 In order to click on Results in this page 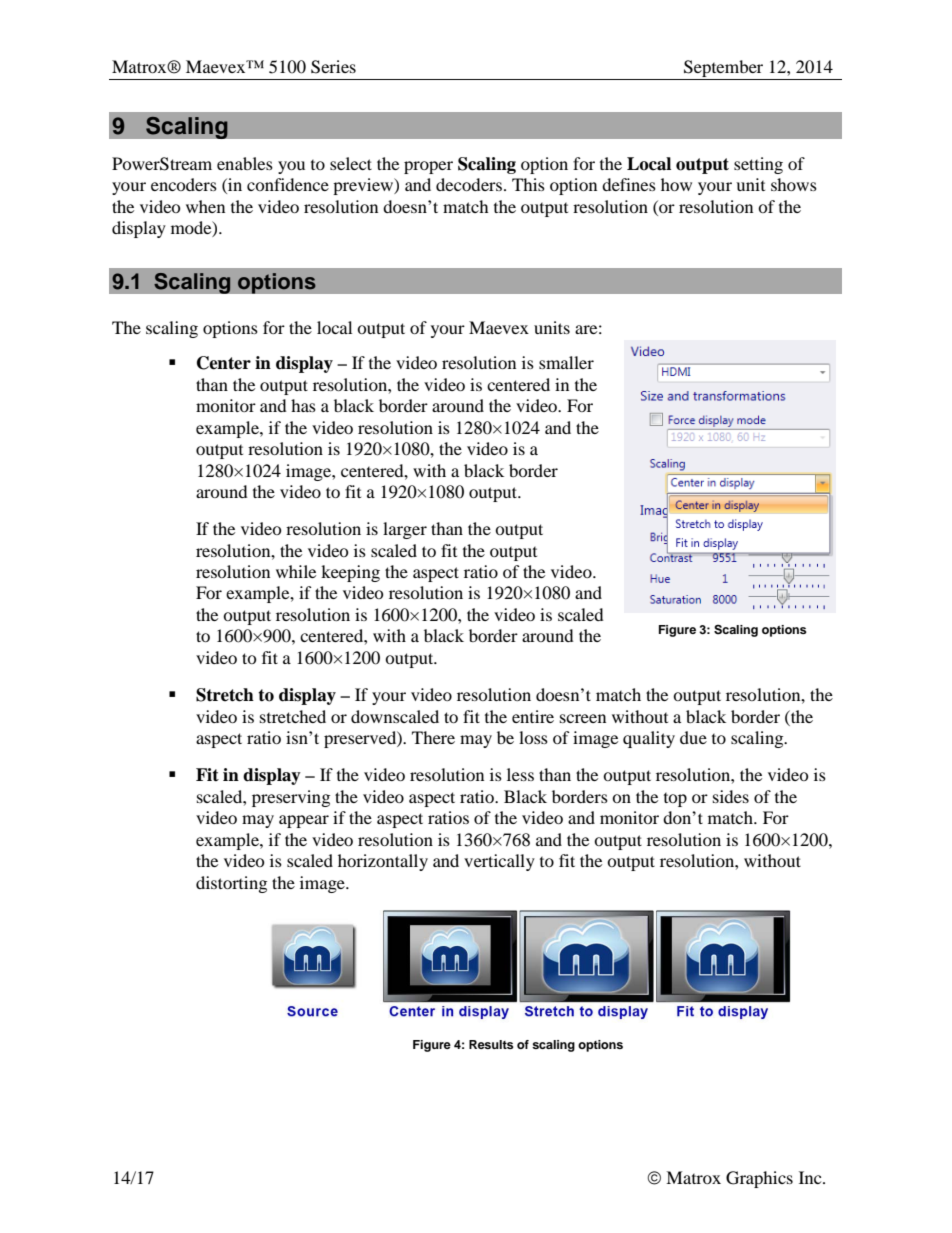, I will do `click(491, 1044)`.
